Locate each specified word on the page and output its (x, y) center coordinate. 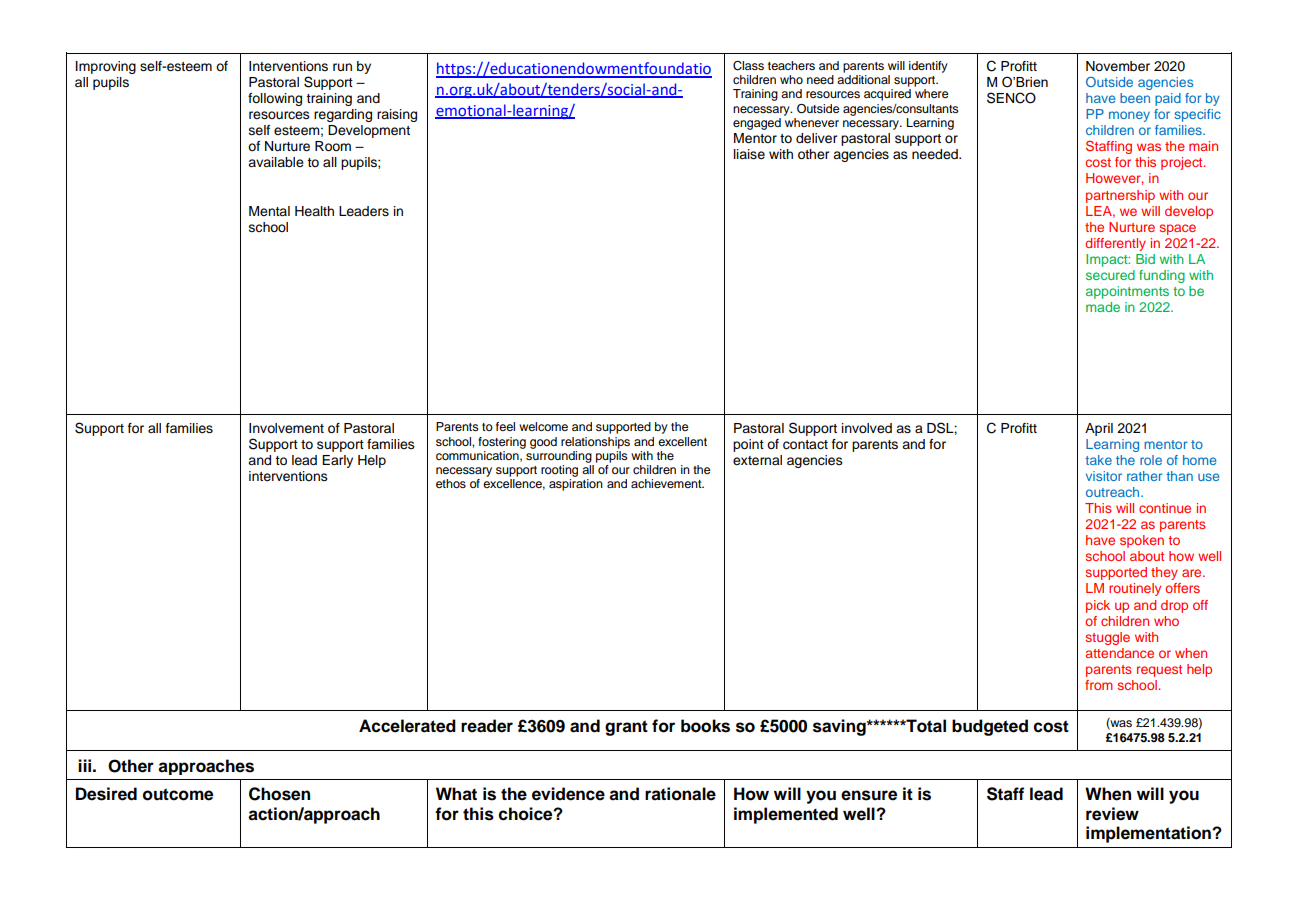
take (1098, 460)
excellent (682, 441)
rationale (680, 794)
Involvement (286, 428)
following (275, 99)
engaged (757, 124)
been (1135, 98)
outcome (178, 794)
